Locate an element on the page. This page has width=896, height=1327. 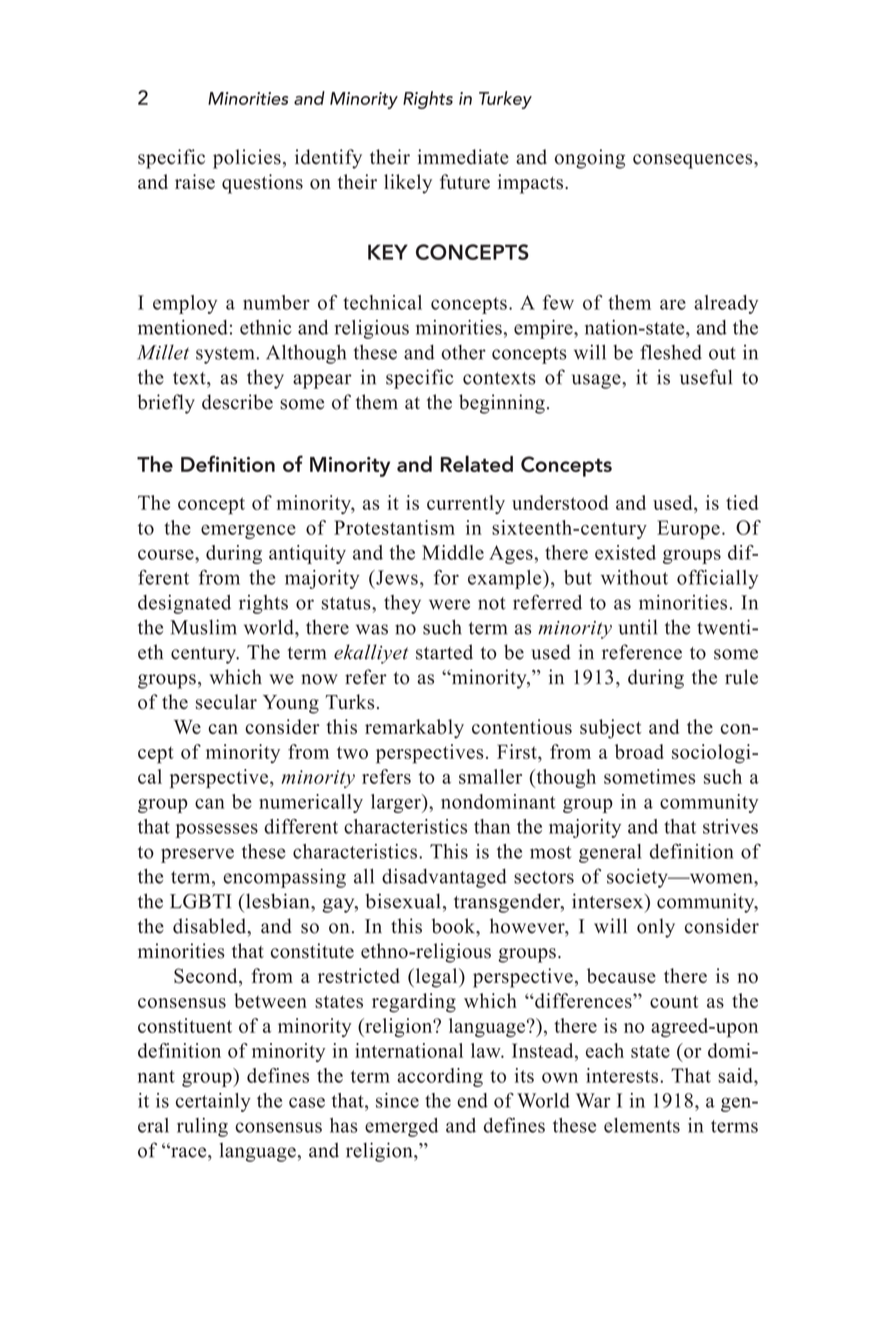
policies is located at coordinates (247, 159).
